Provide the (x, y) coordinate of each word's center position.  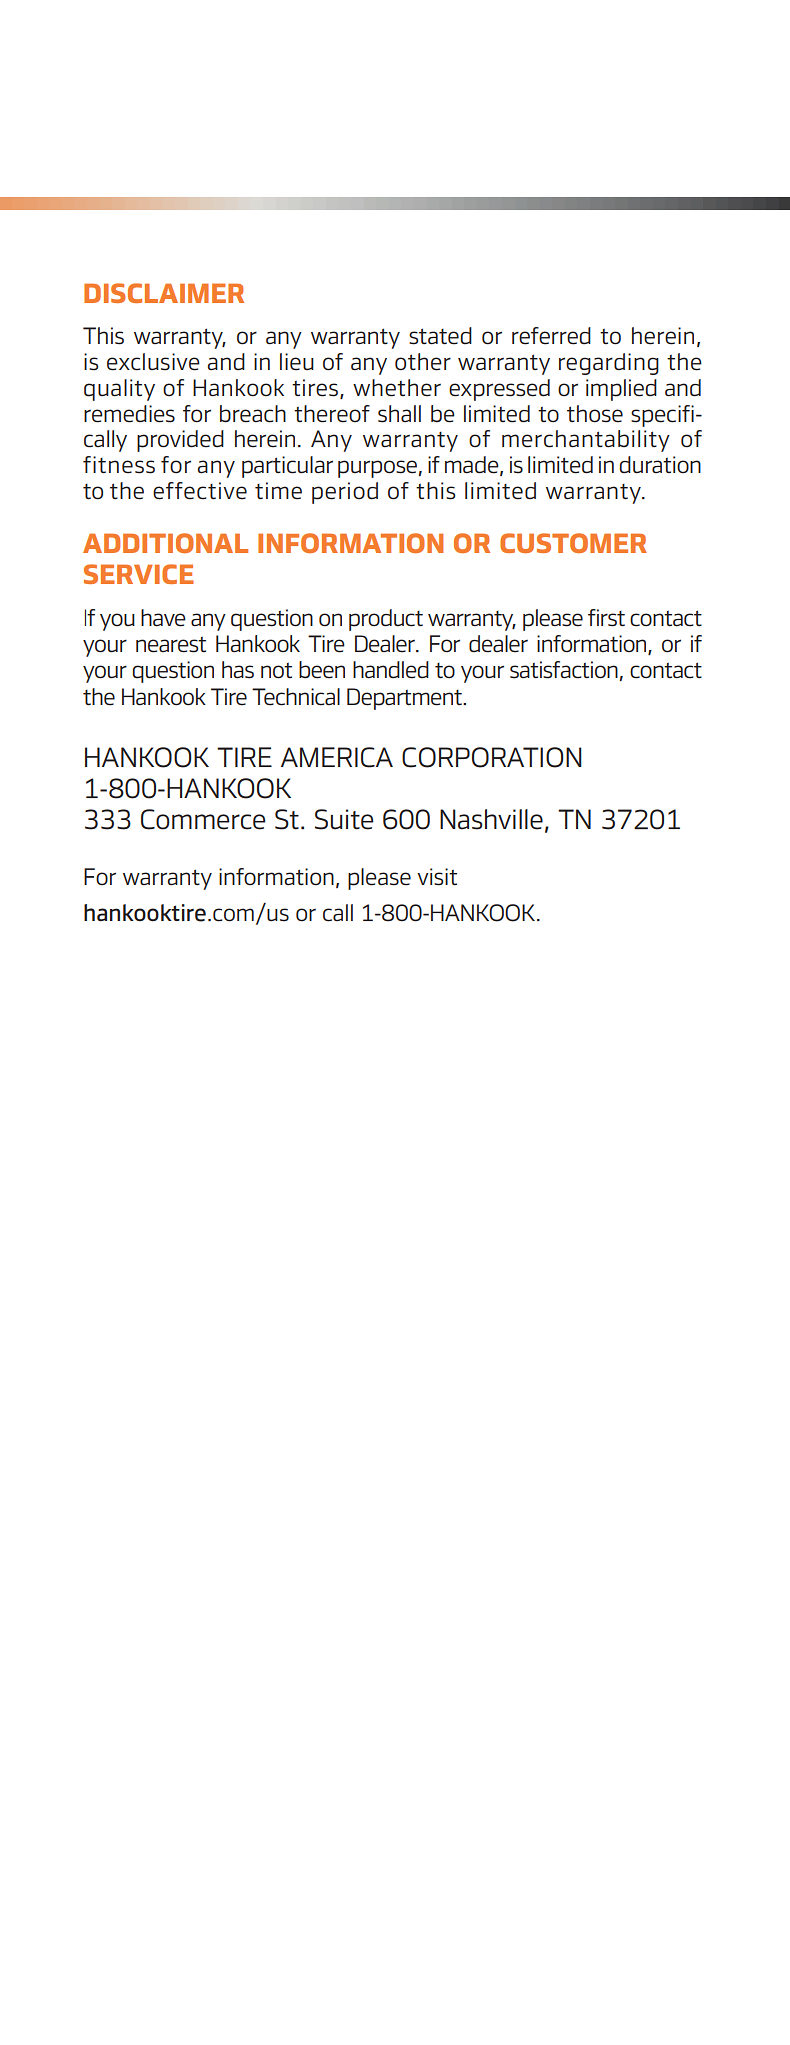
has (238, 670)
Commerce (203, 819)
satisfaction (564, 670)
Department (405, 699)
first (606, 618)
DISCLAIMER (164, 293)
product (386, 620)
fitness (119, 465)
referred (551, 336)
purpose (377, 469)
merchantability (586, 441)
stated (440, 336)
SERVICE (139, 574)
